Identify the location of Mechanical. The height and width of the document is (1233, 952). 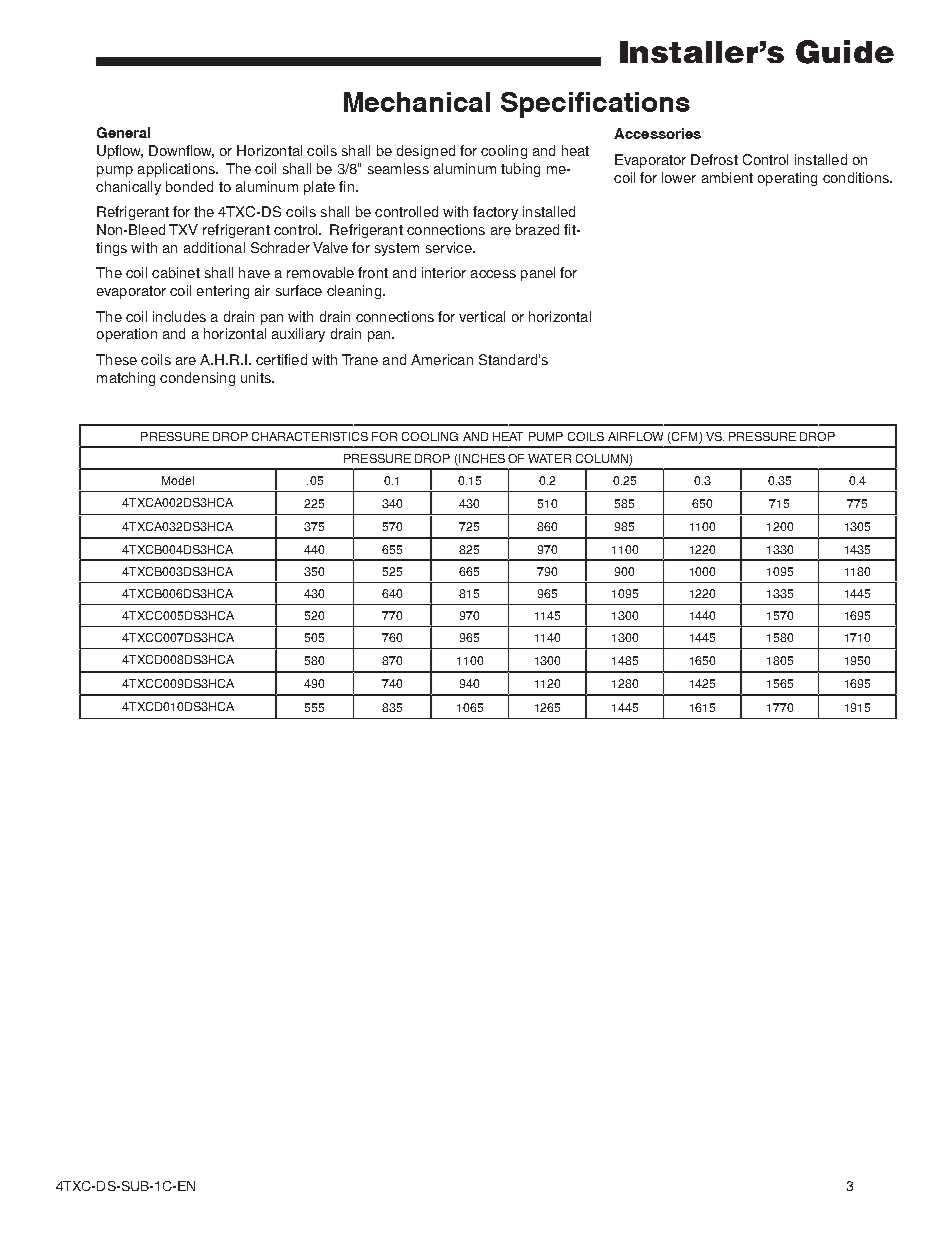
(417, 102).
